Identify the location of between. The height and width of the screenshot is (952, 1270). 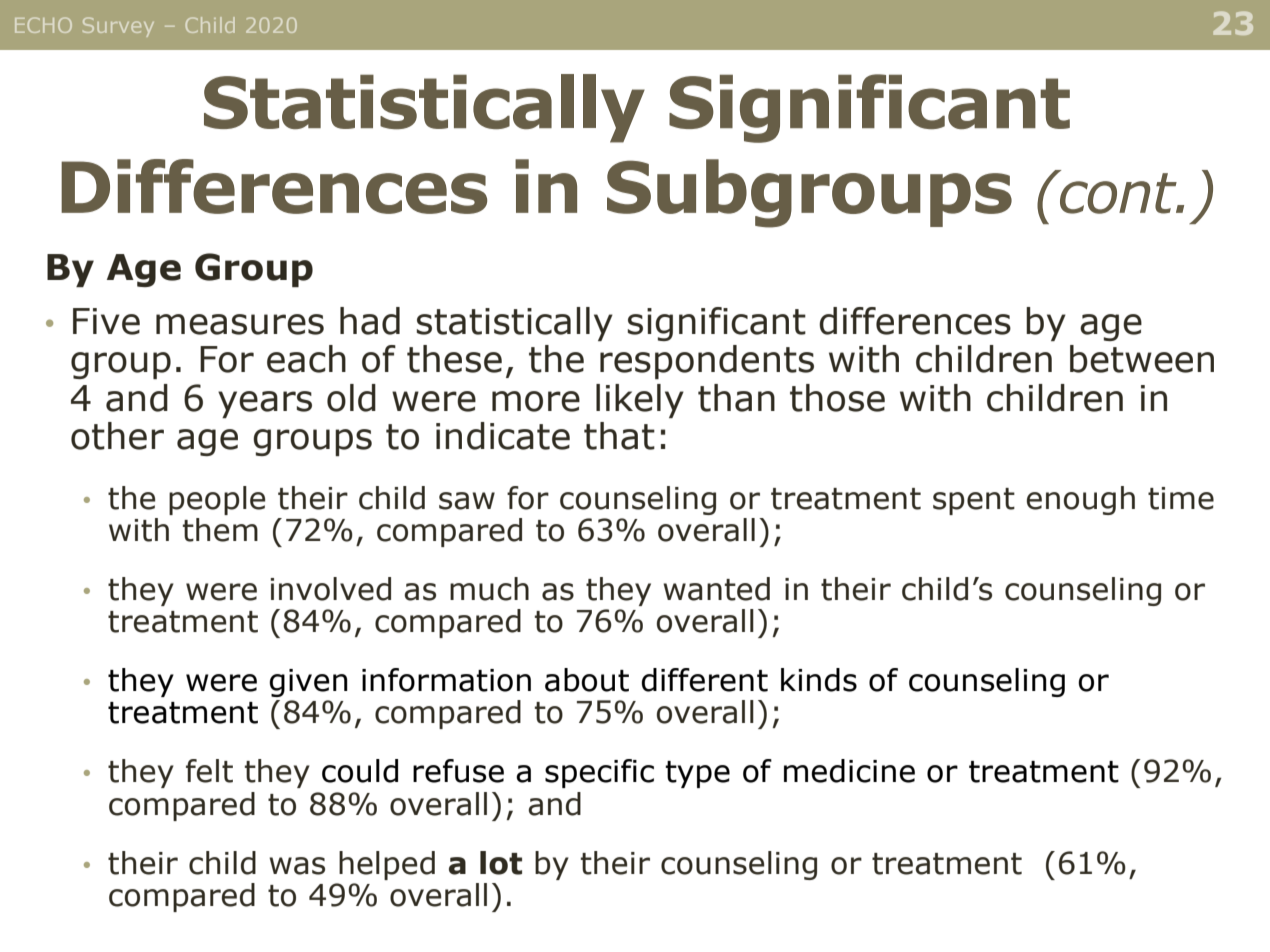
(1142, 359).
